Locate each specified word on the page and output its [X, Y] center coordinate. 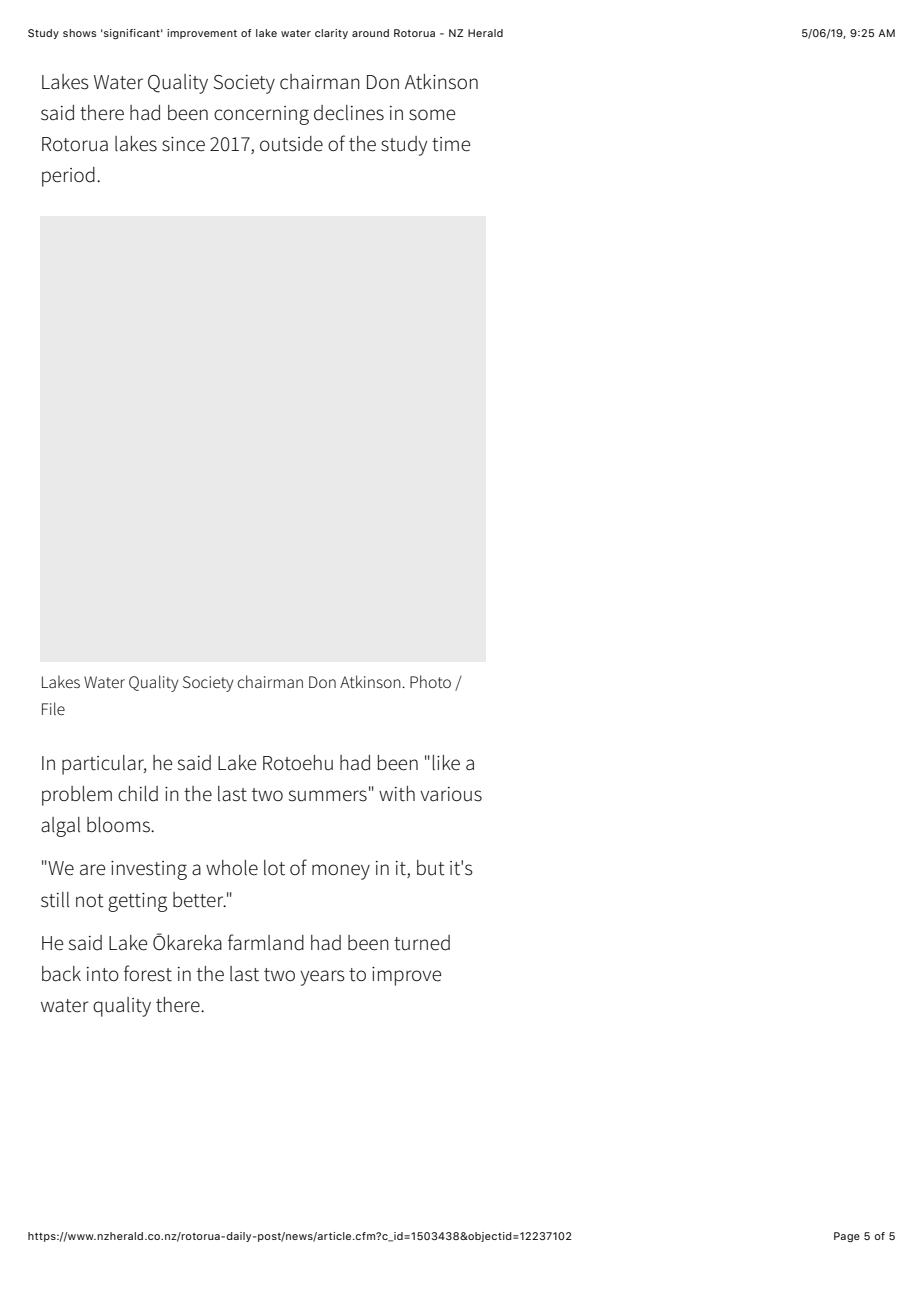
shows [80, 33]
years [322, 978]
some [432, 115]
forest [148, 973]
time [451, 144]
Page [847, 1237]
